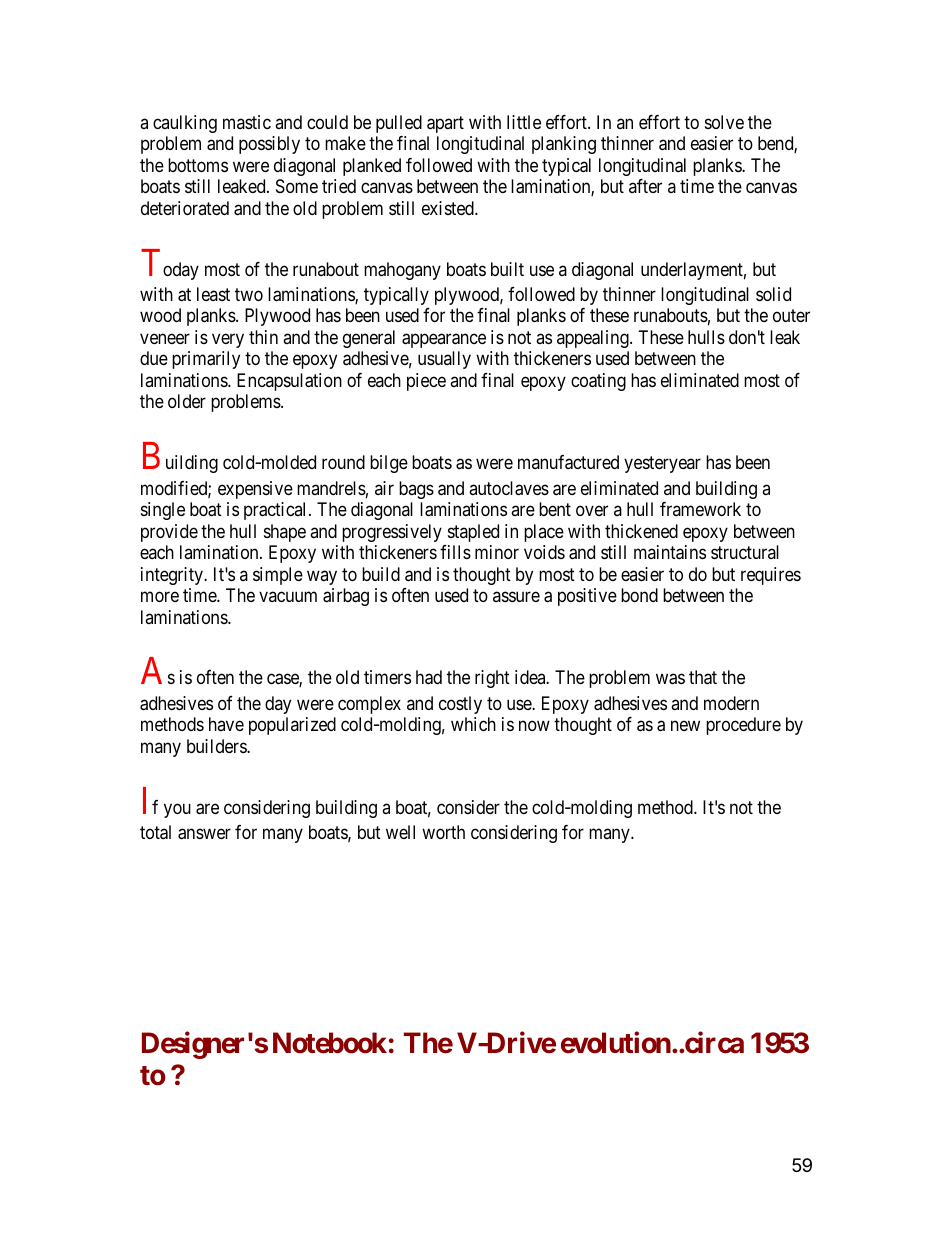 Image resolution: width=952 pixels, height=1233 pixels. Describe the element at coordinates (773, 294) in the screenshot. I see `solid` at that location.
